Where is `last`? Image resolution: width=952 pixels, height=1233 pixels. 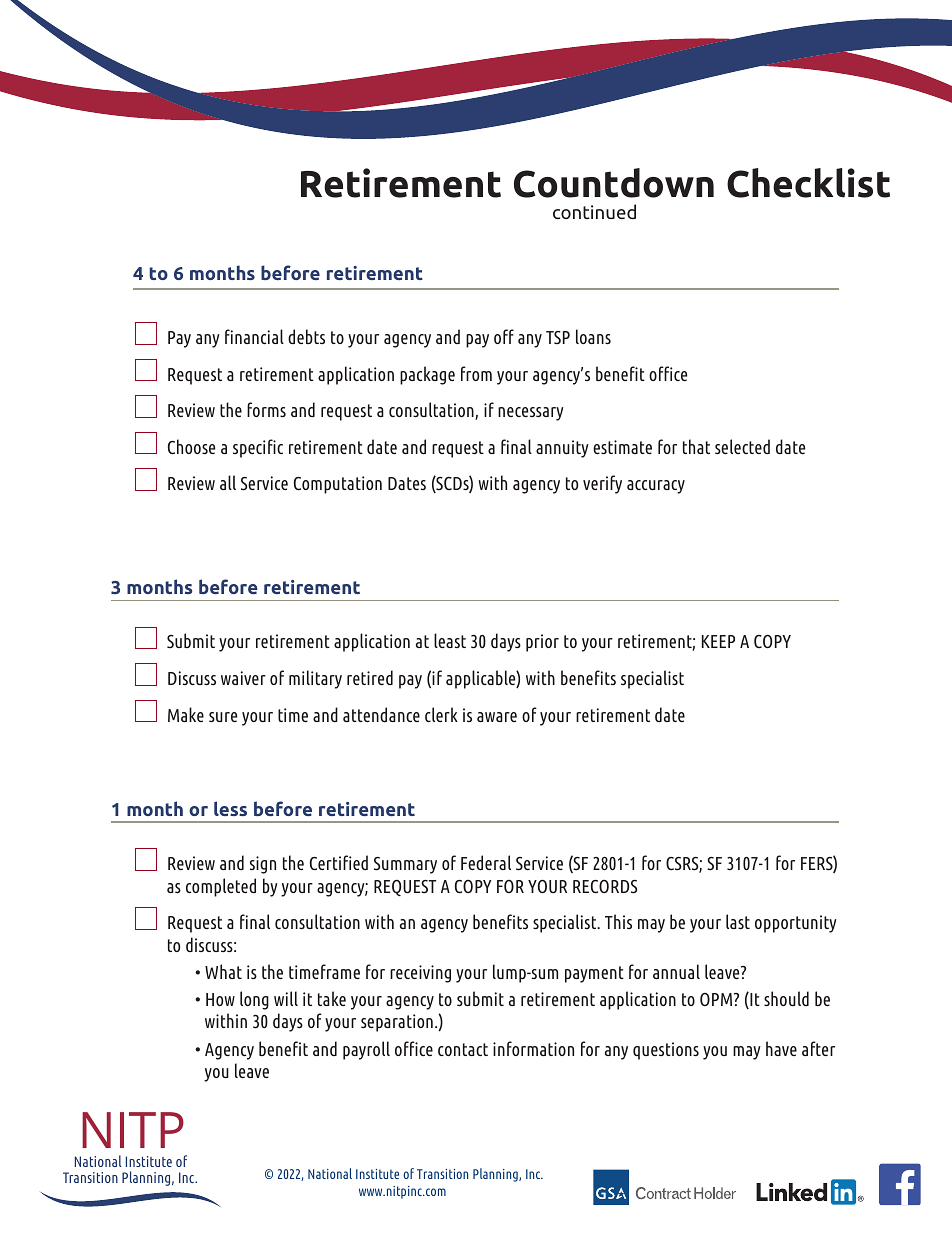 last is located at coordinates (738, 921).
